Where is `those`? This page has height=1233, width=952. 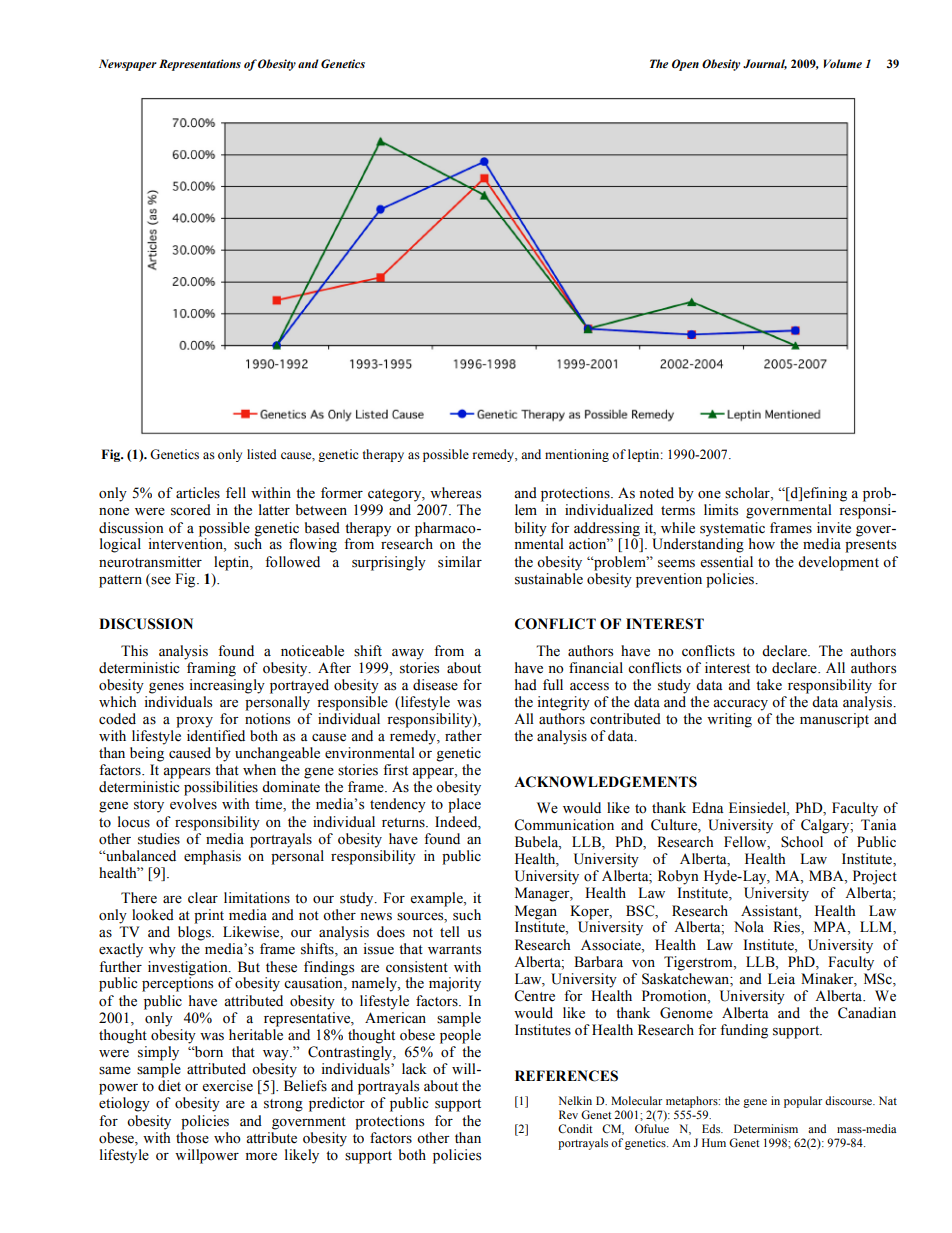 those is located at coordinates (192, 1138).
